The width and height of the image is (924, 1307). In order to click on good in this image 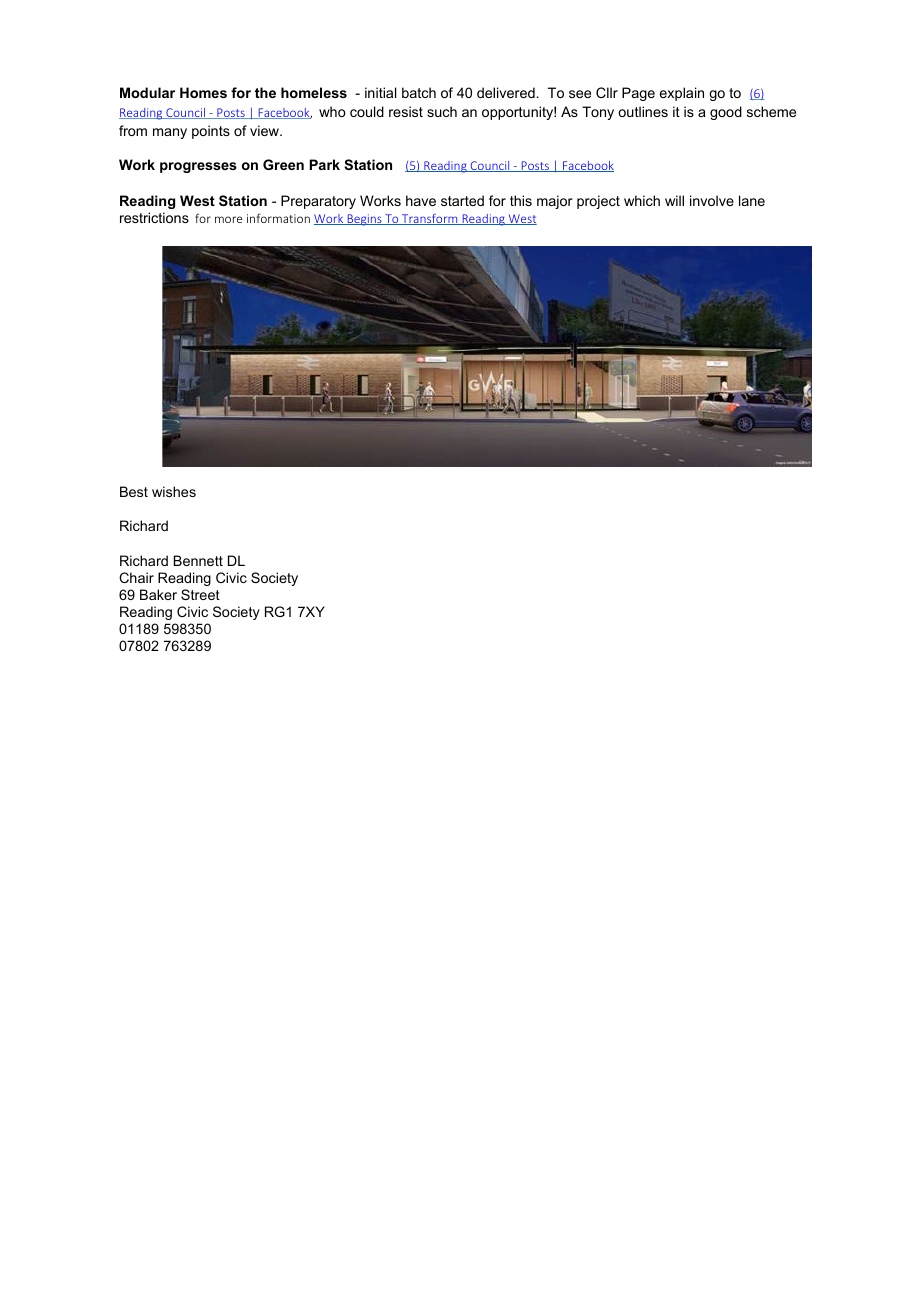, I will do `click(726, 113)`.
